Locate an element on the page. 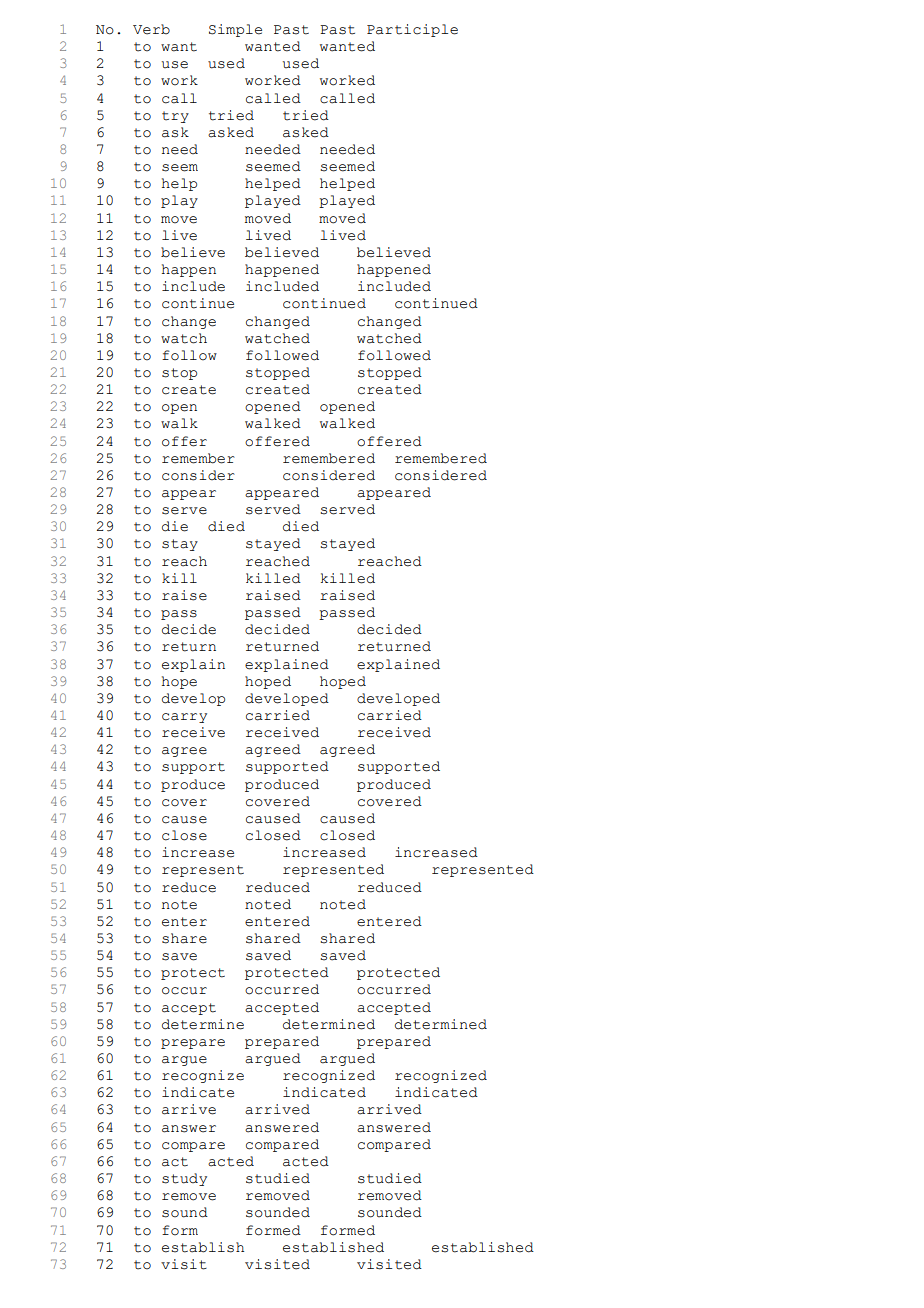 Image resolution: width=924 pixels, height=1308 pixels. study is located at coordinates (184, 1179).
